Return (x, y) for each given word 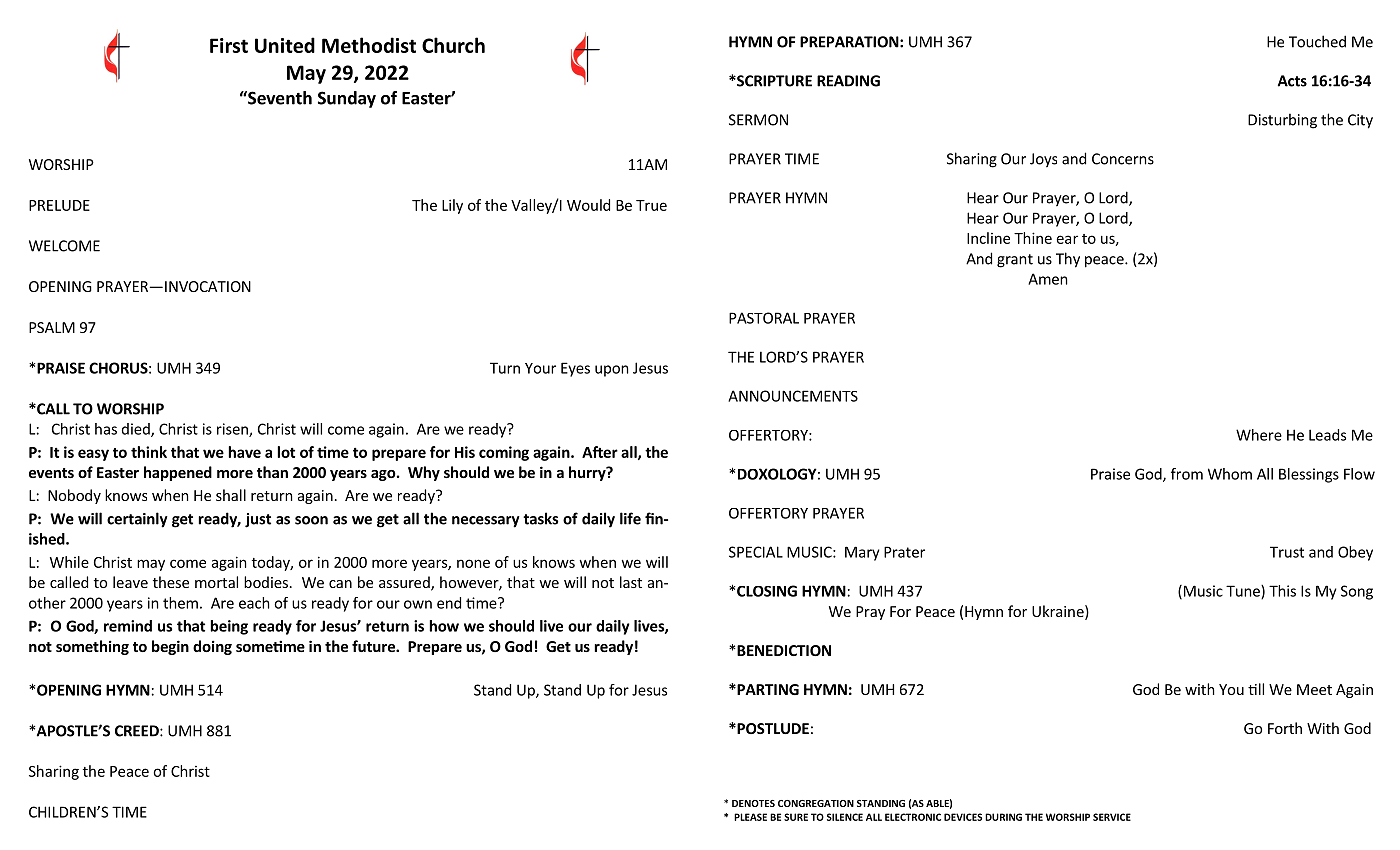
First (229, 45)
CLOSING (767, 591)
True (651, 205)
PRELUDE (59, 205)
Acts (1292, 81)
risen (233, 430)
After (600, 452)
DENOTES (753, 803)
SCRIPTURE (773, 81)
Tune (1244, 592)
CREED (138, 731)
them (180, 603)
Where (1259, 435)
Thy (1068, 260)
